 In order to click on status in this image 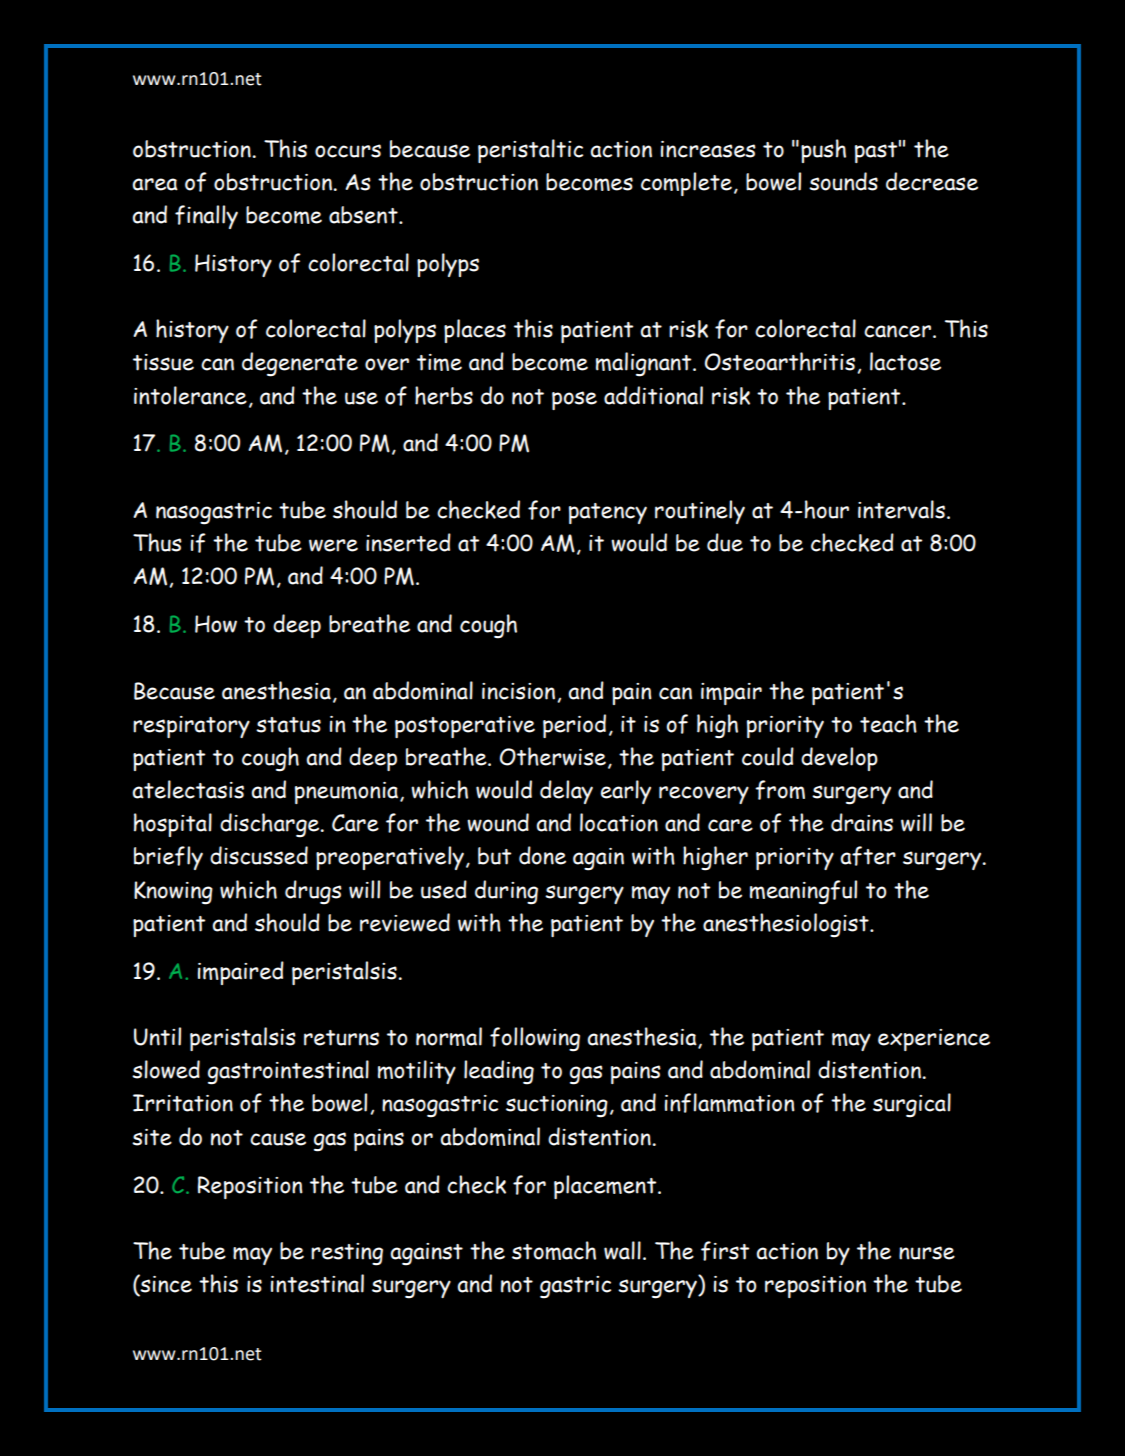, I will do `click(288, 725)`.
